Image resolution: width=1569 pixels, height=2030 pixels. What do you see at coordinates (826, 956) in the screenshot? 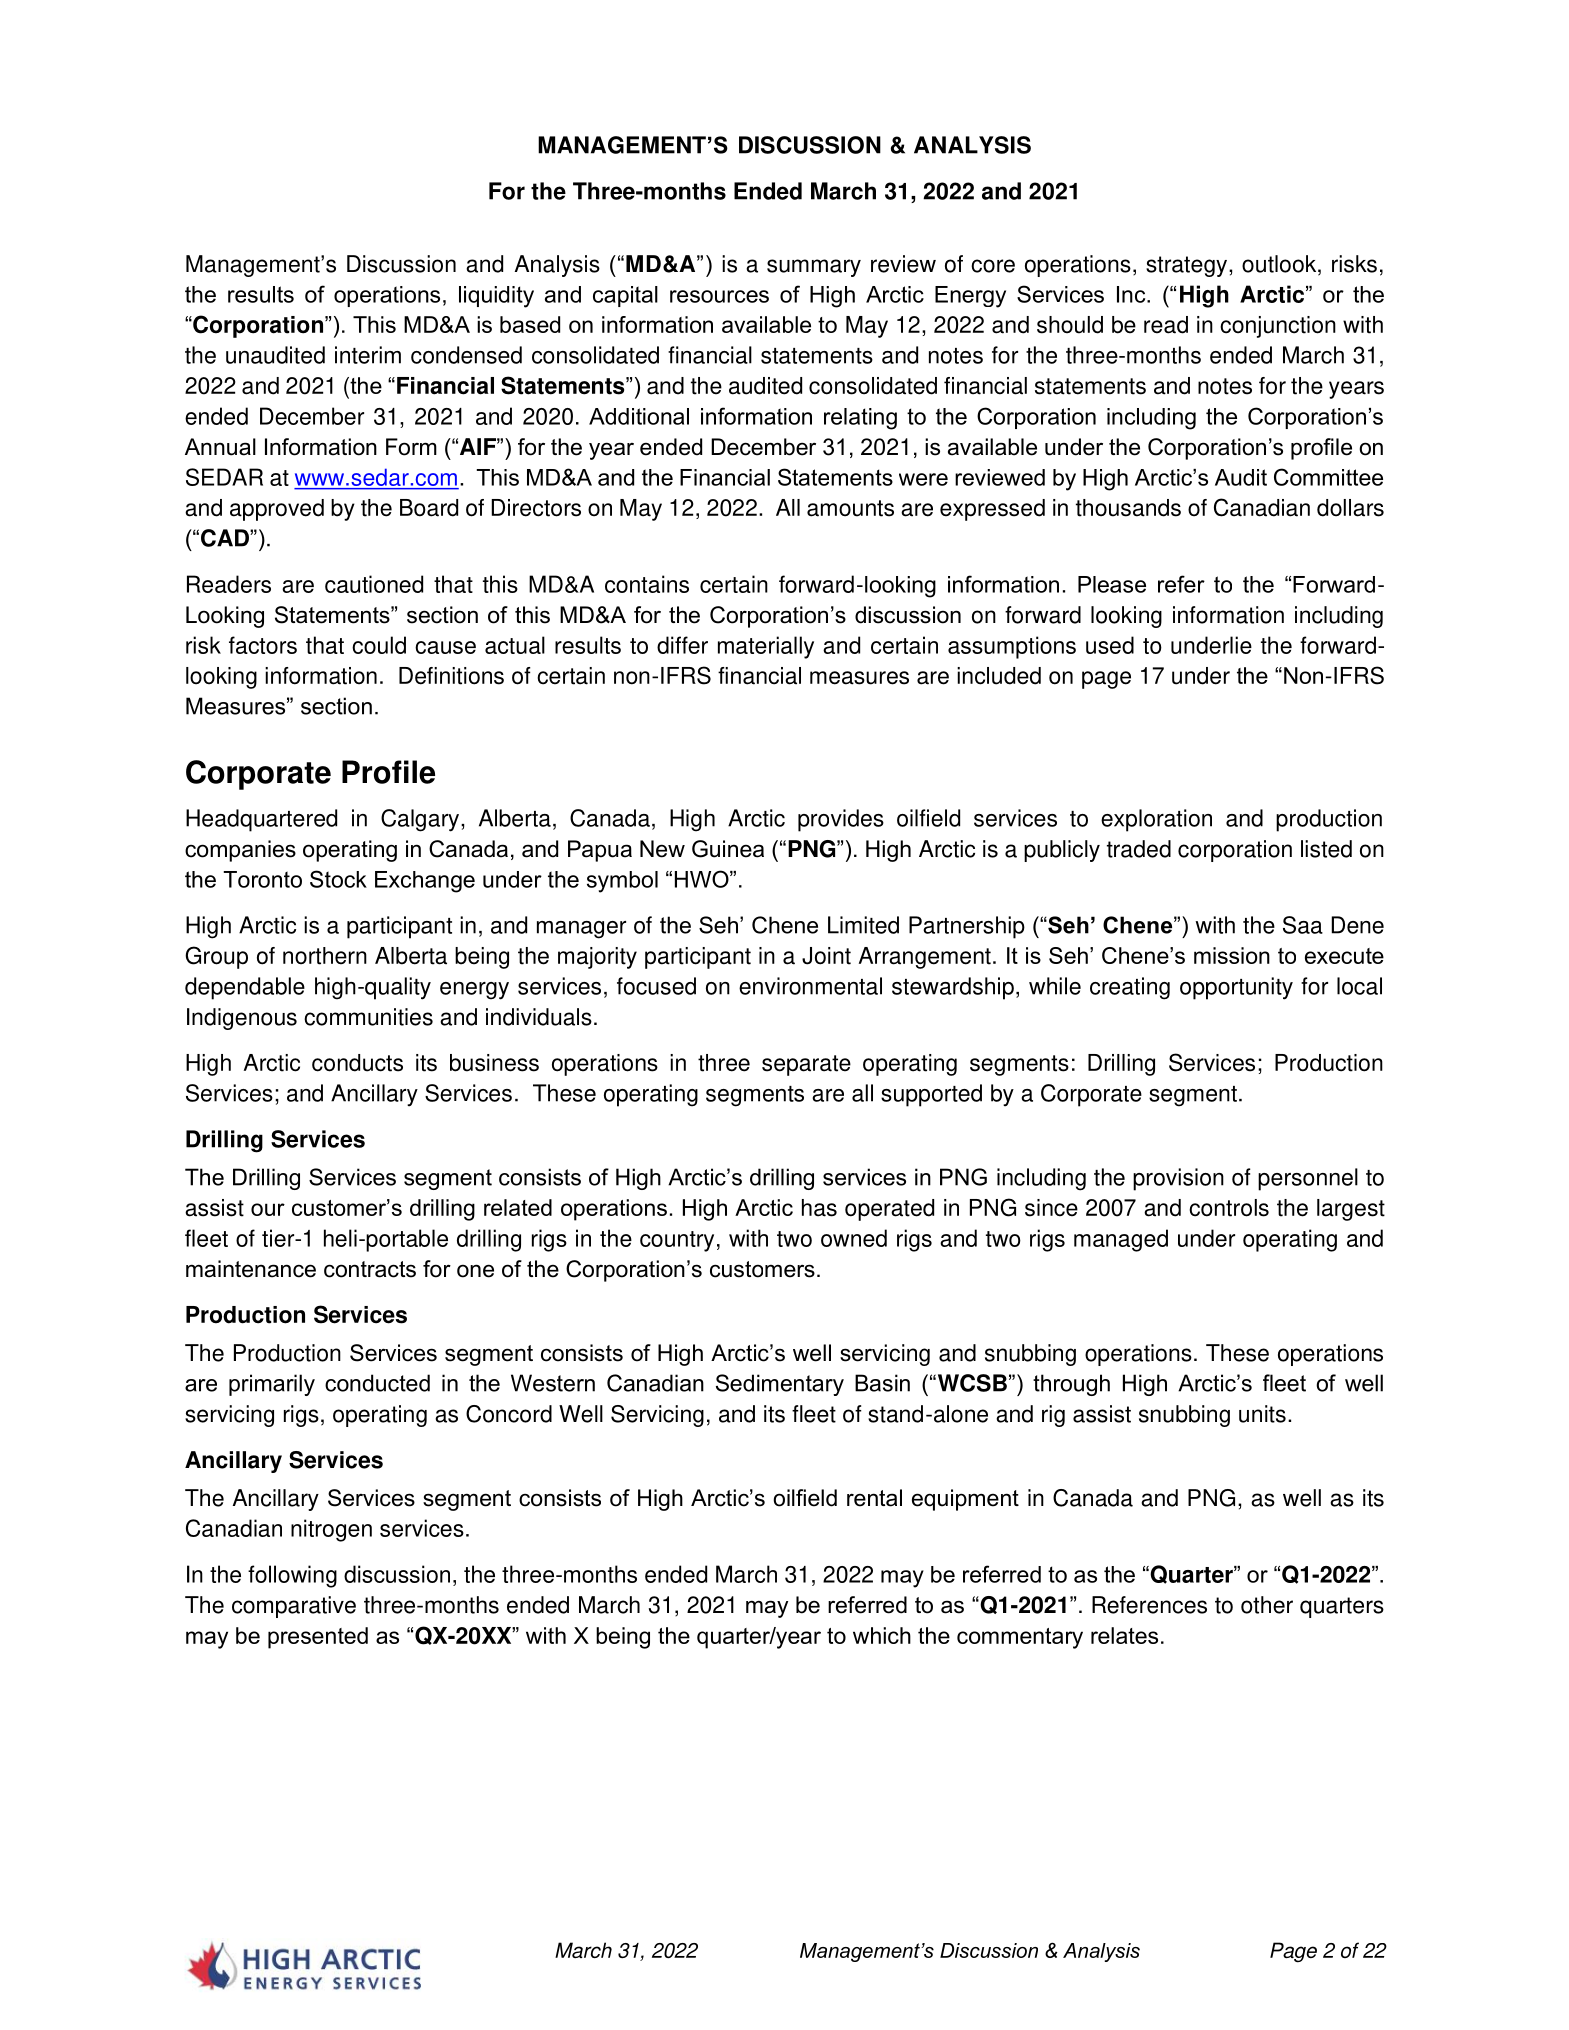
I see `Joint` at bounding box center [826, 956].
